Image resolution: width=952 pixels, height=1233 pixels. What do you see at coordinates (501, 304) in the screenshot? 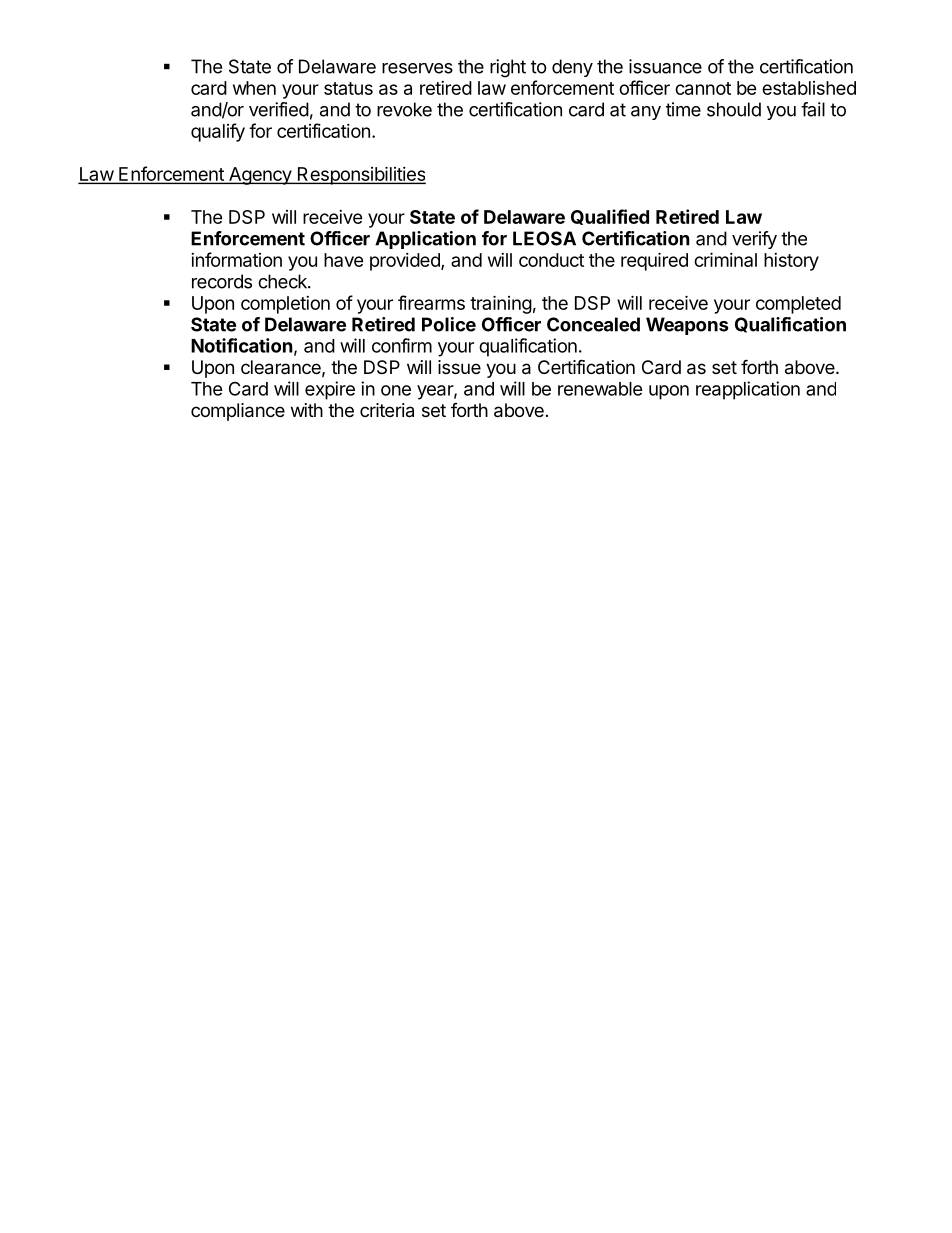
I see `training` at bounding box center [501, 304].
